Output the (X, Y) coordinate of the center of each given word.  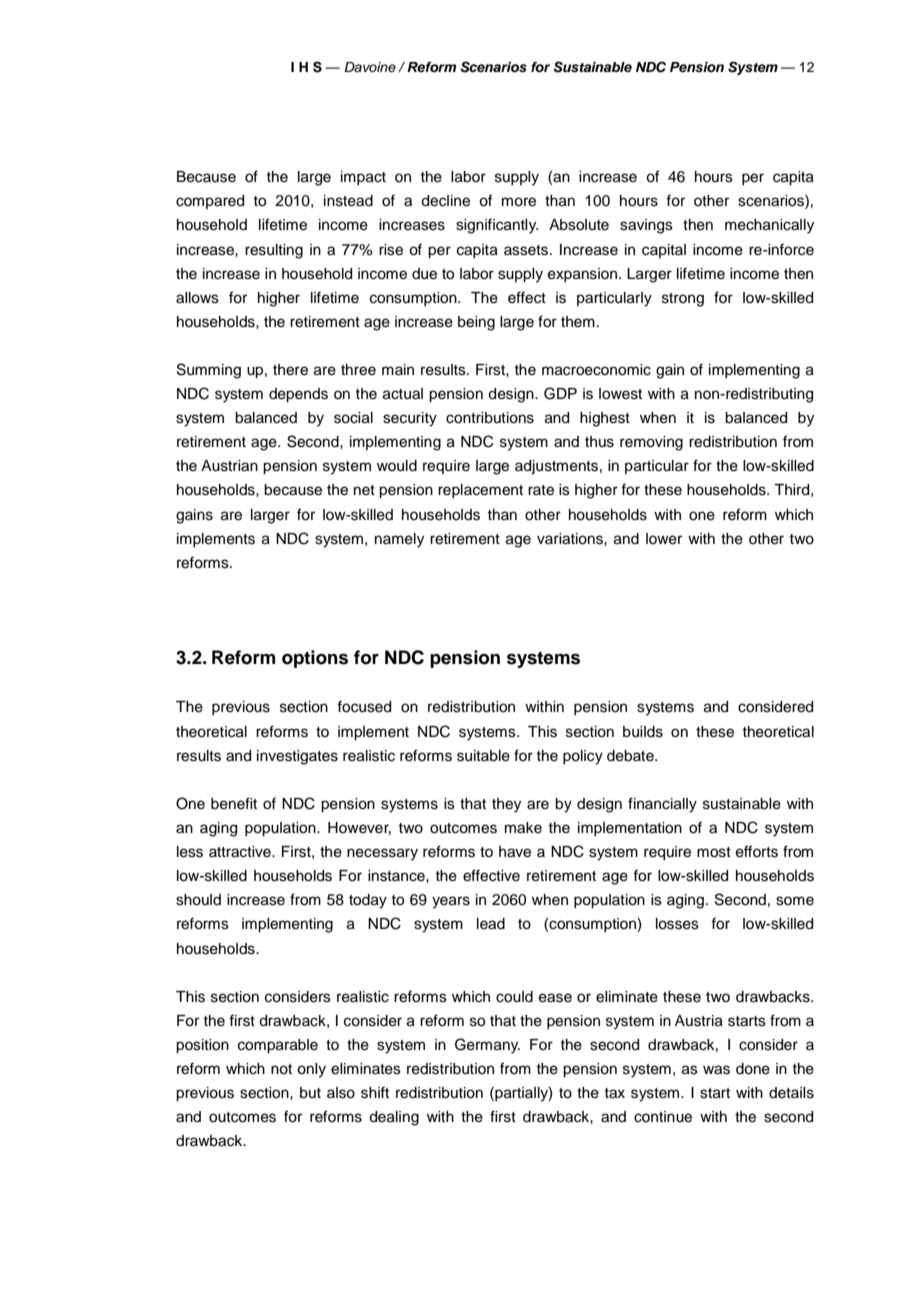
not (281, 1069)
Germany (487, 1046)
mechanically (769, 226)
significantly (497, 226)
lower (664, 539)
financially (662, 805)
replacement (480, 491)
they (506, 805)
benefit (234, 803)
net (364, 490)
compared (210, 202)
